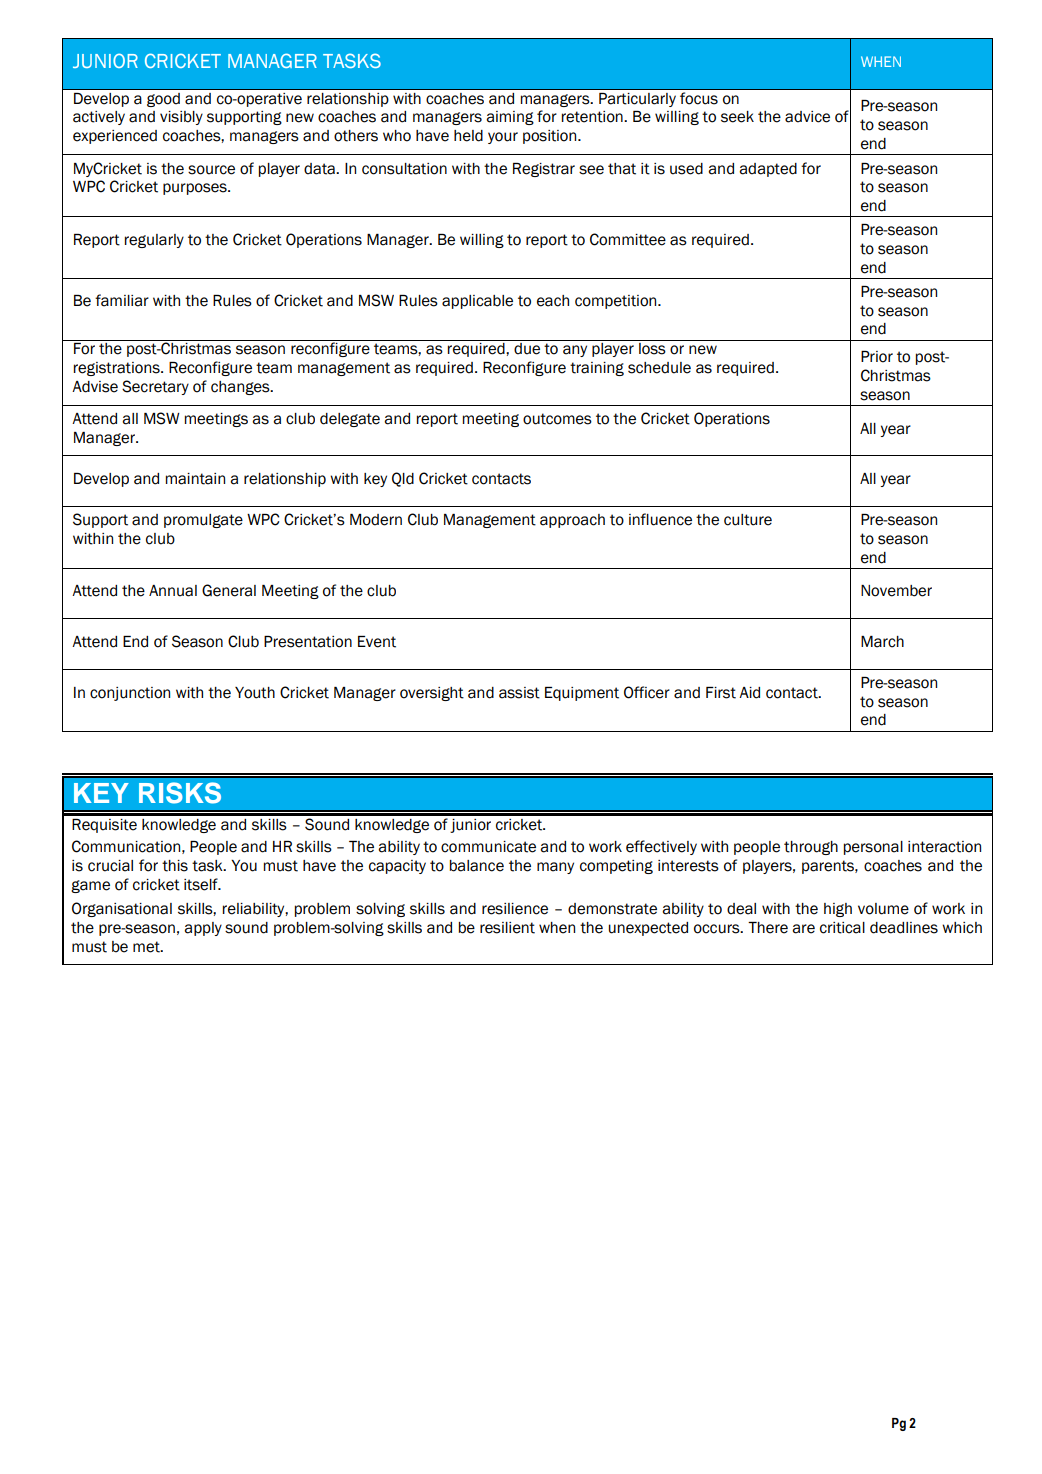  I want to click on each, so click(553, 301).
